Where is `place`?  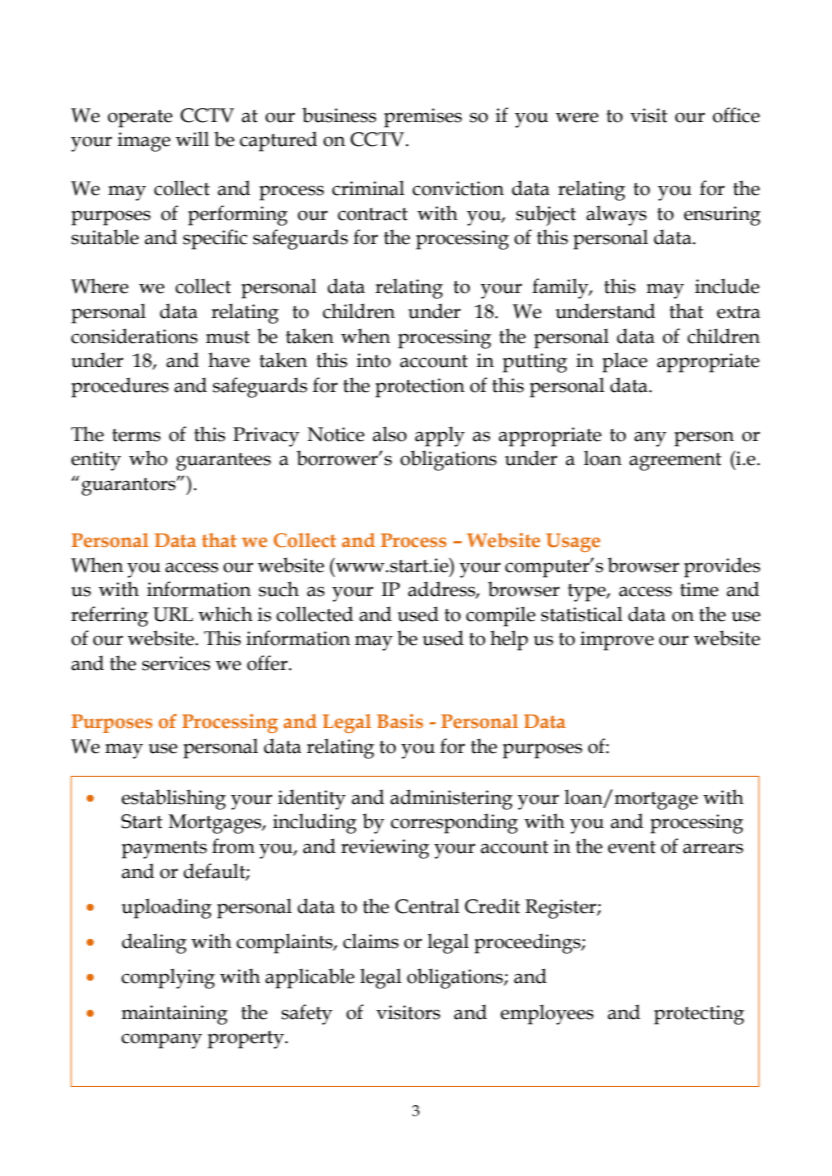
place is located at coordinates (625, 362).
